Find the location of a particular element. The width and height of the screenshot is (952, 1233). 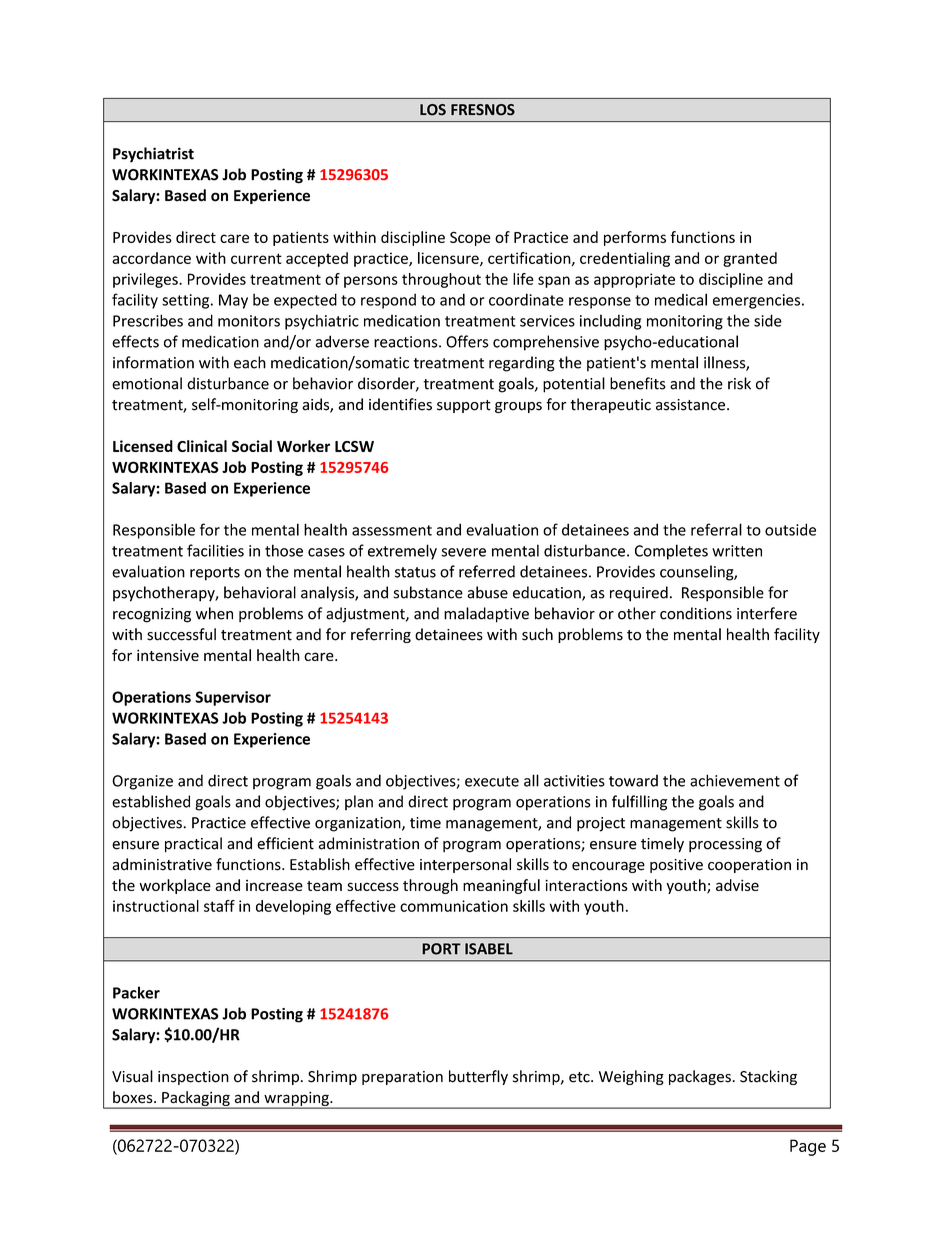

advise is located at coordinates (737, 885).
